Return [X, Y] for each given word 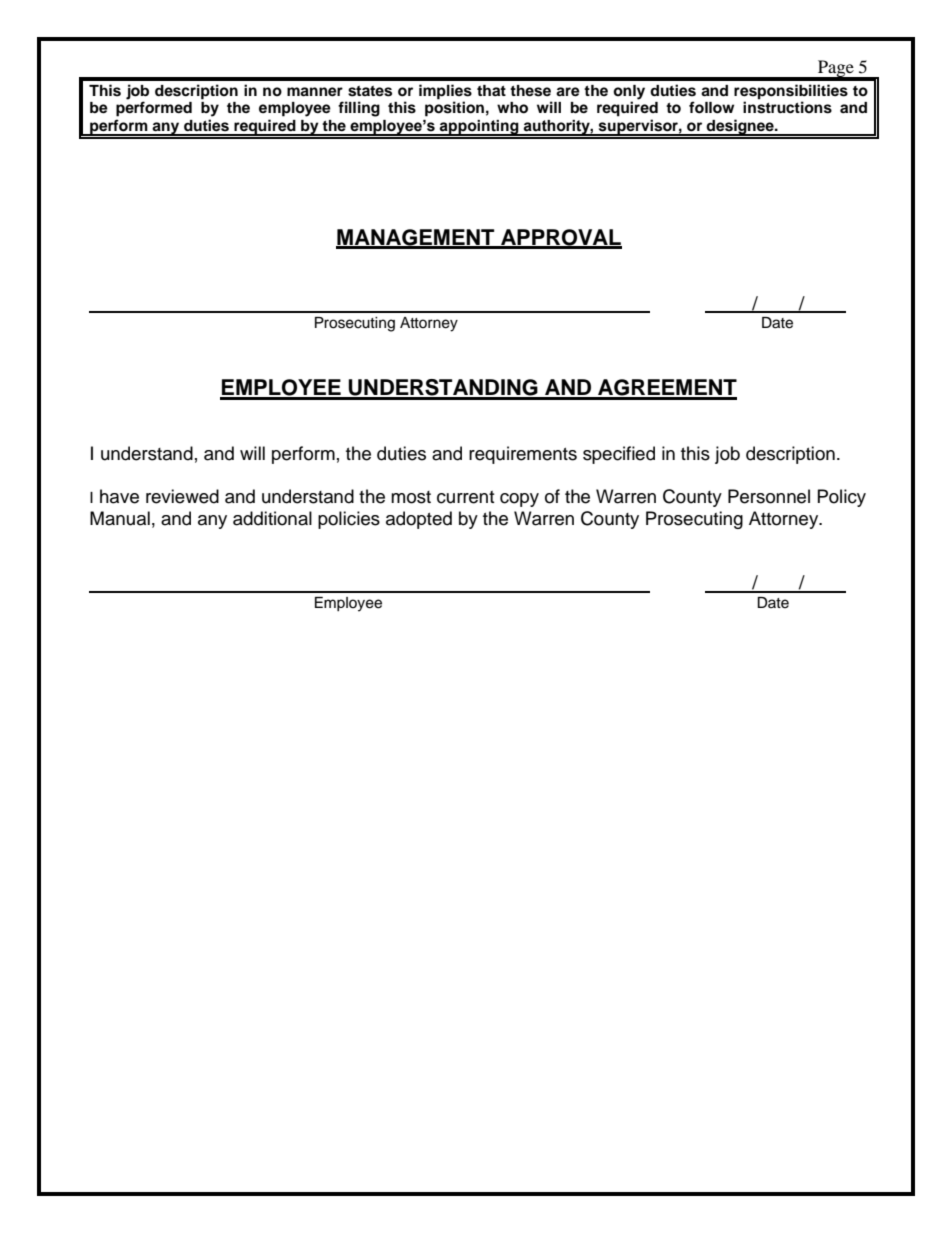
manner [315, 92]
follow [711, 107]
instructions [787, 107]
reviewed [182, 496]
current [465, 497]
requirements [523, 455]
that [491, 90]
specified [619, 455]
